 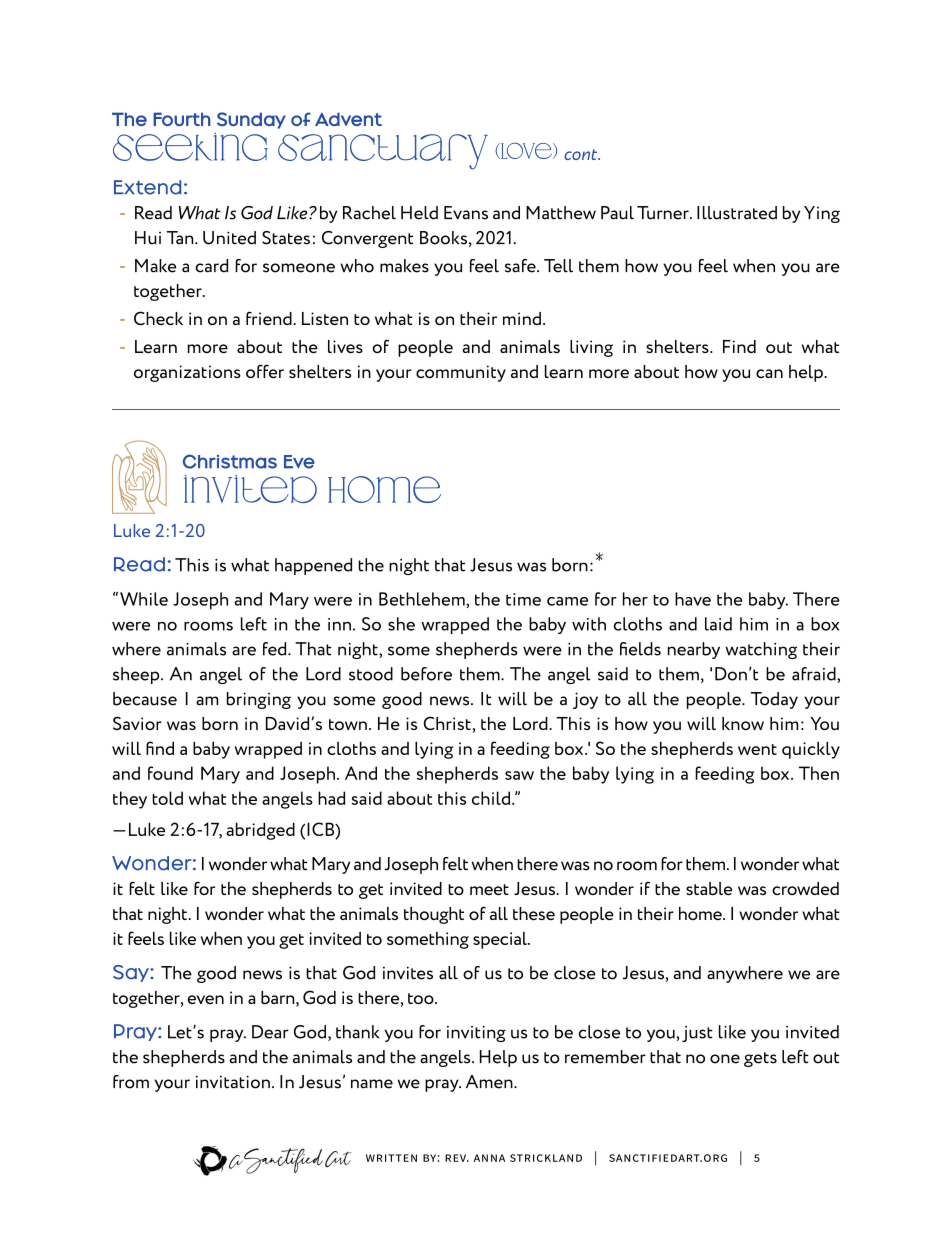 I want to click on child, so click(x=491, y=798).
